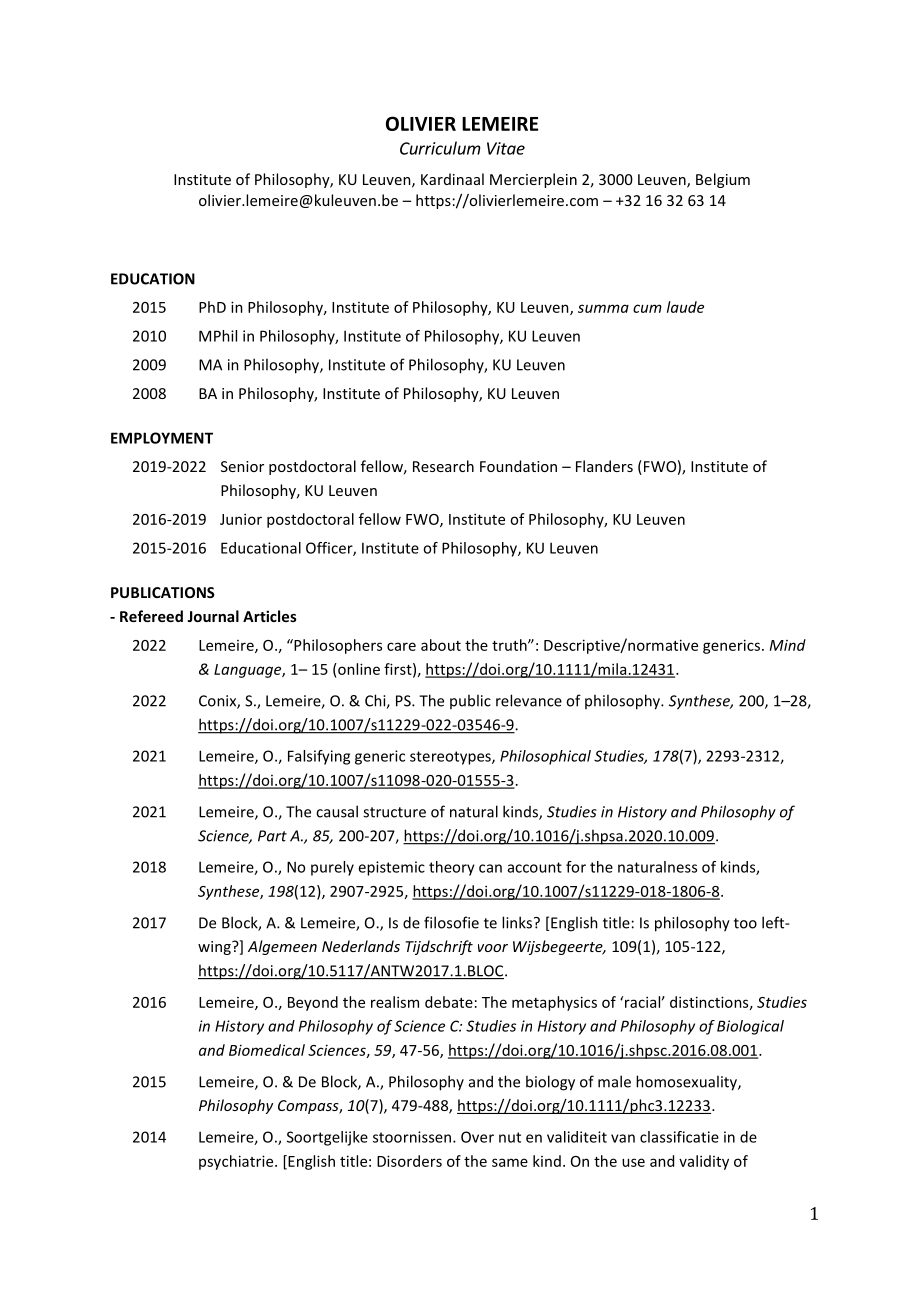 This screenshot has width=924, height=1309. Describe the element at coordinates (267, 1050) in the screenshot. I see `Biomedical` at that location.
